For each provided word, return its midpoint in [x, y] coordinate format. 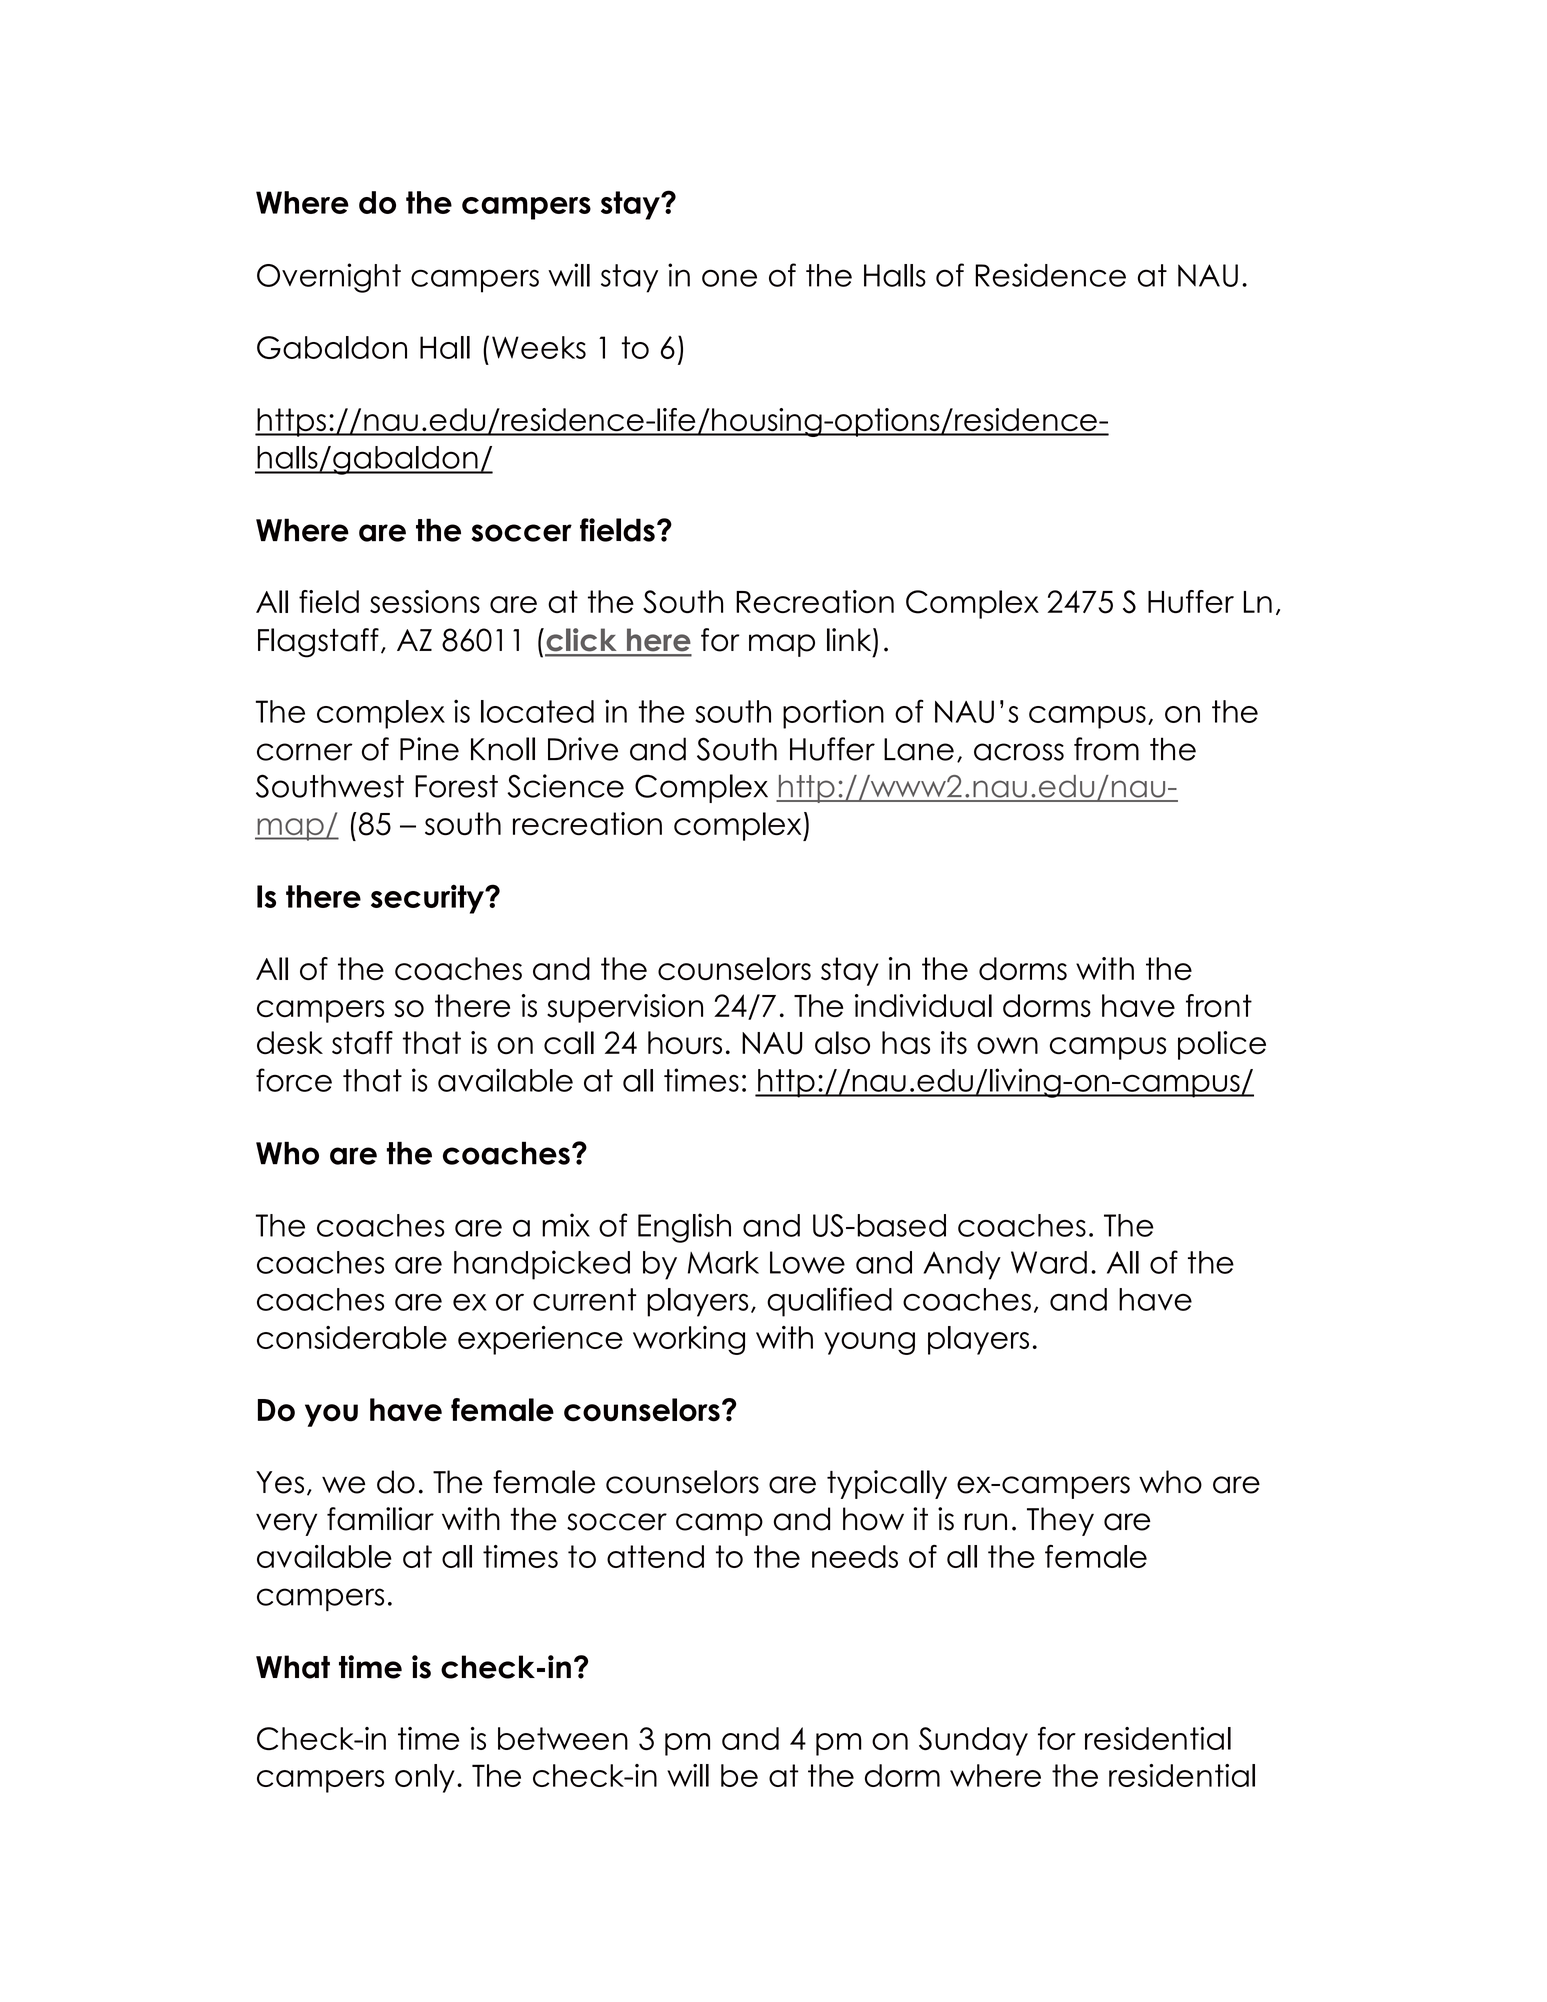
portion [833, 714]
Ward [1049, 1262]
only [425, 1778]
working [689, 1340]
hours [685, 1043]
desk [290, 1043]
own [1007, 1046]
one [729, 278]
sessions [425, 601]
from [1106, 749]
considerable [352, 1337]
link [850, 639]
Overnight [329, 278]
